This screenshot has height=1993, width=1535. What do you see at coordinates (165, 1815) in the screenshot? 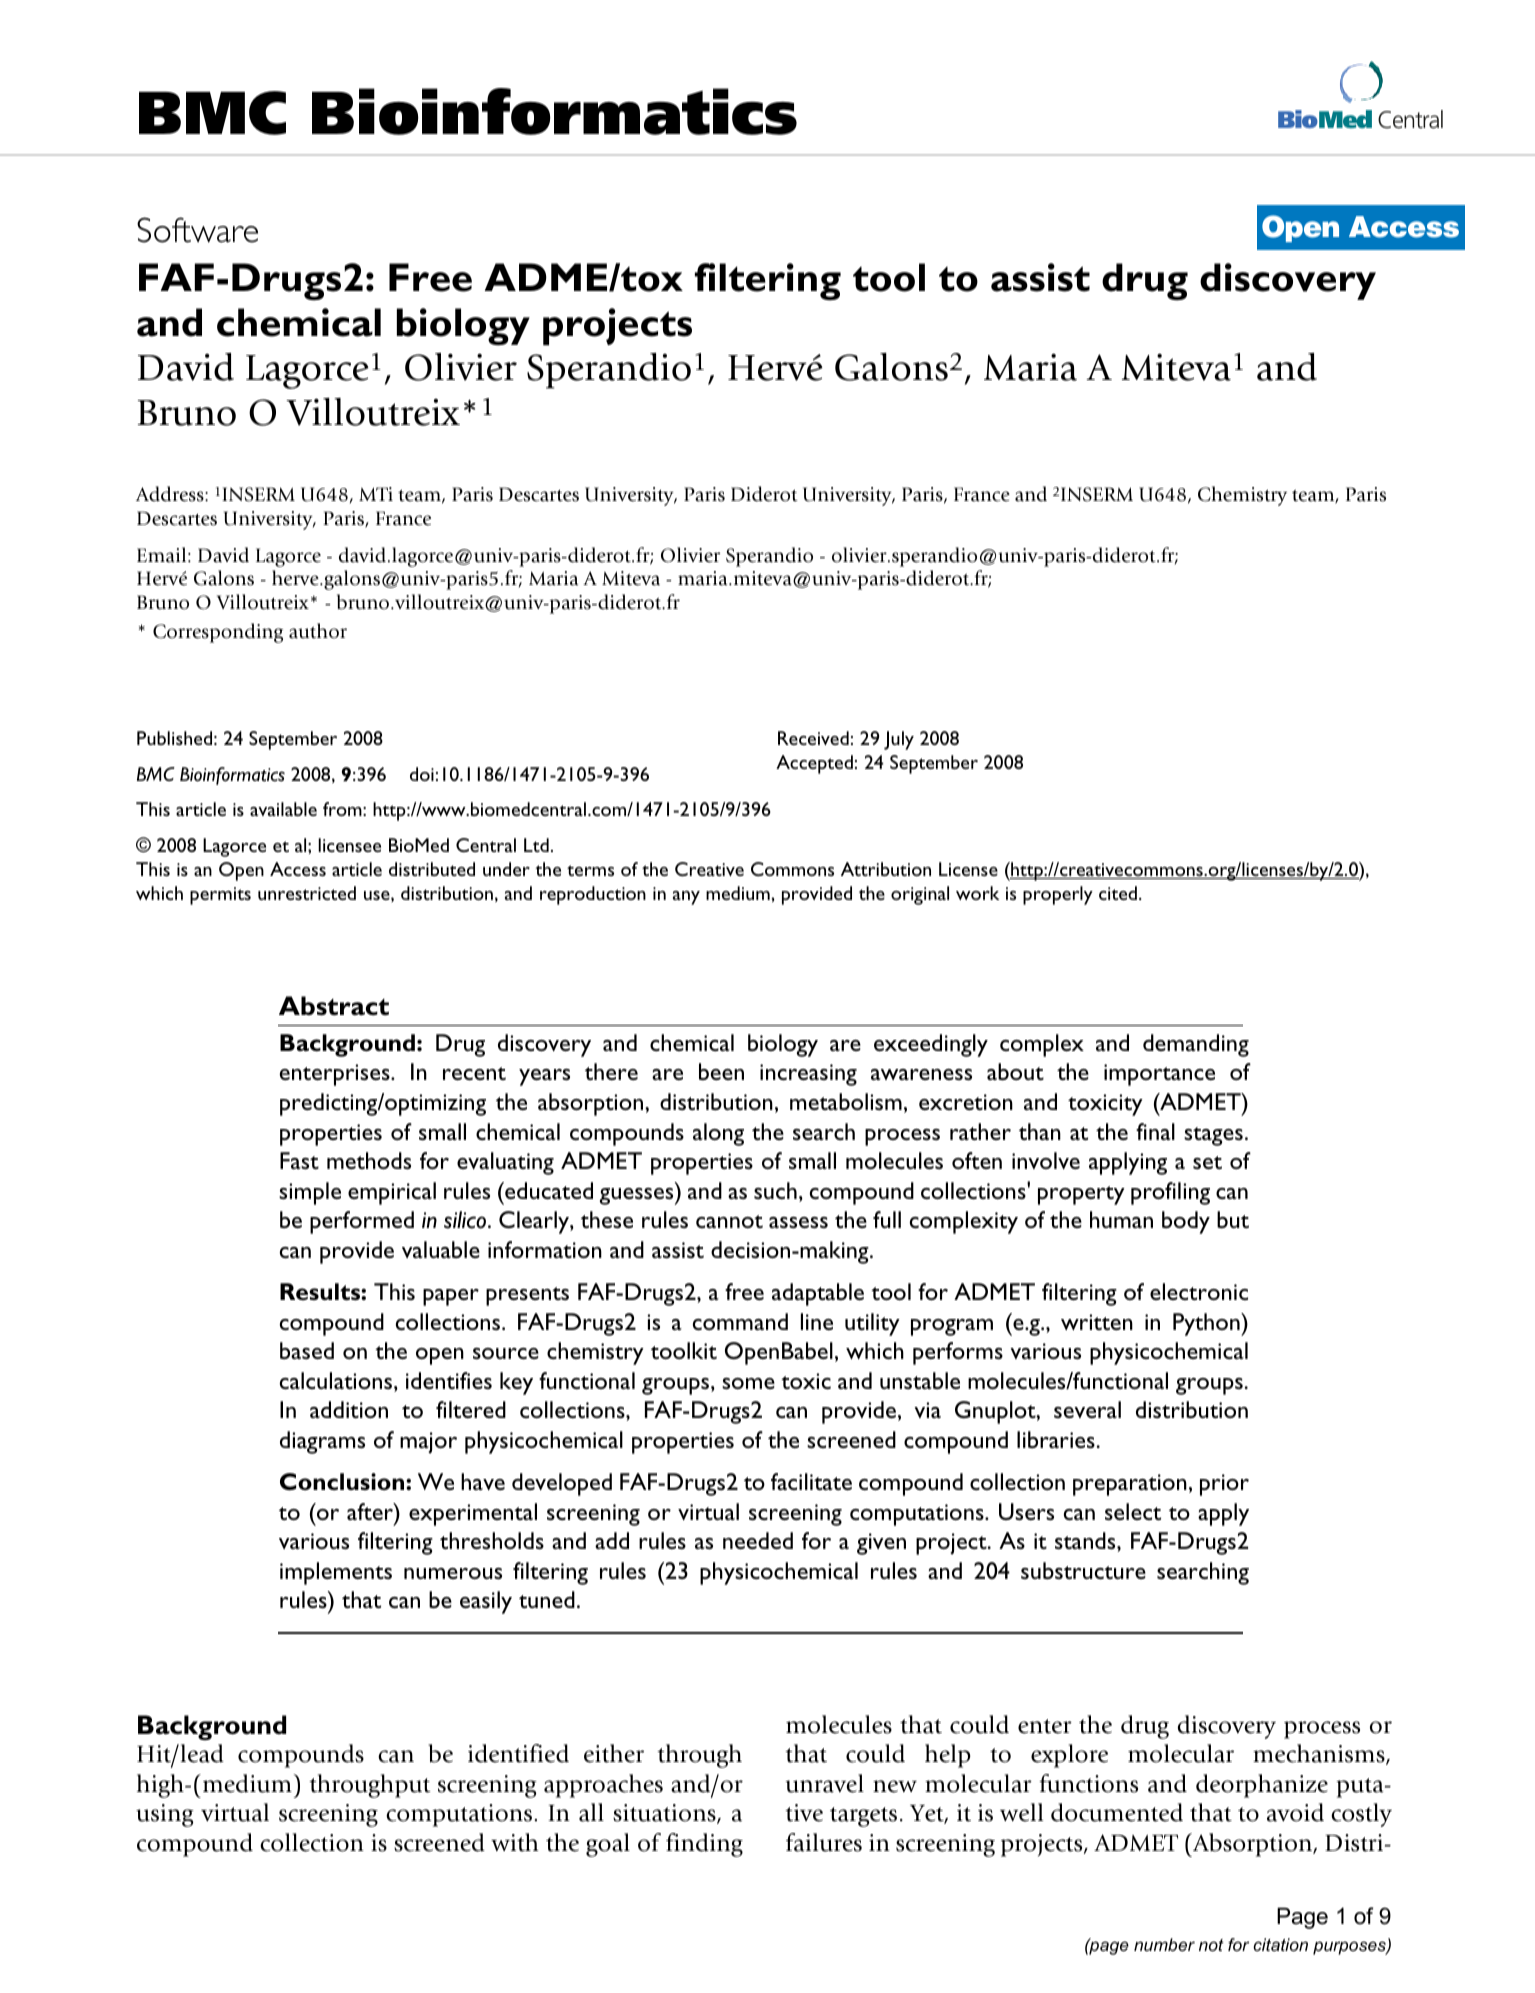
I see `using` at bounding box center [165, 1815].
